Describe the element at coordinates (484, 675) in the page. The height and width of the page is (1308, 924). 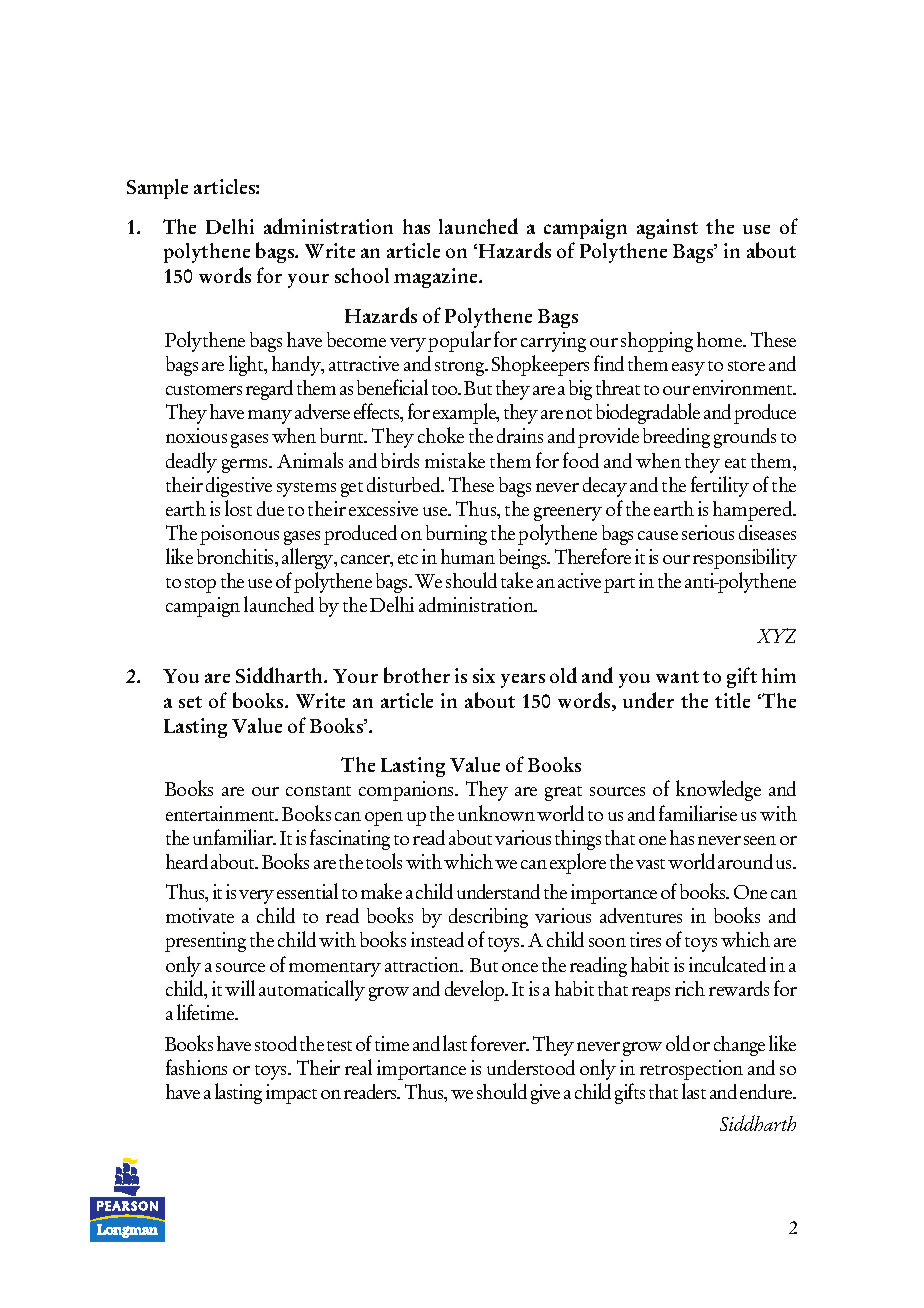
I see `six` at that location.
